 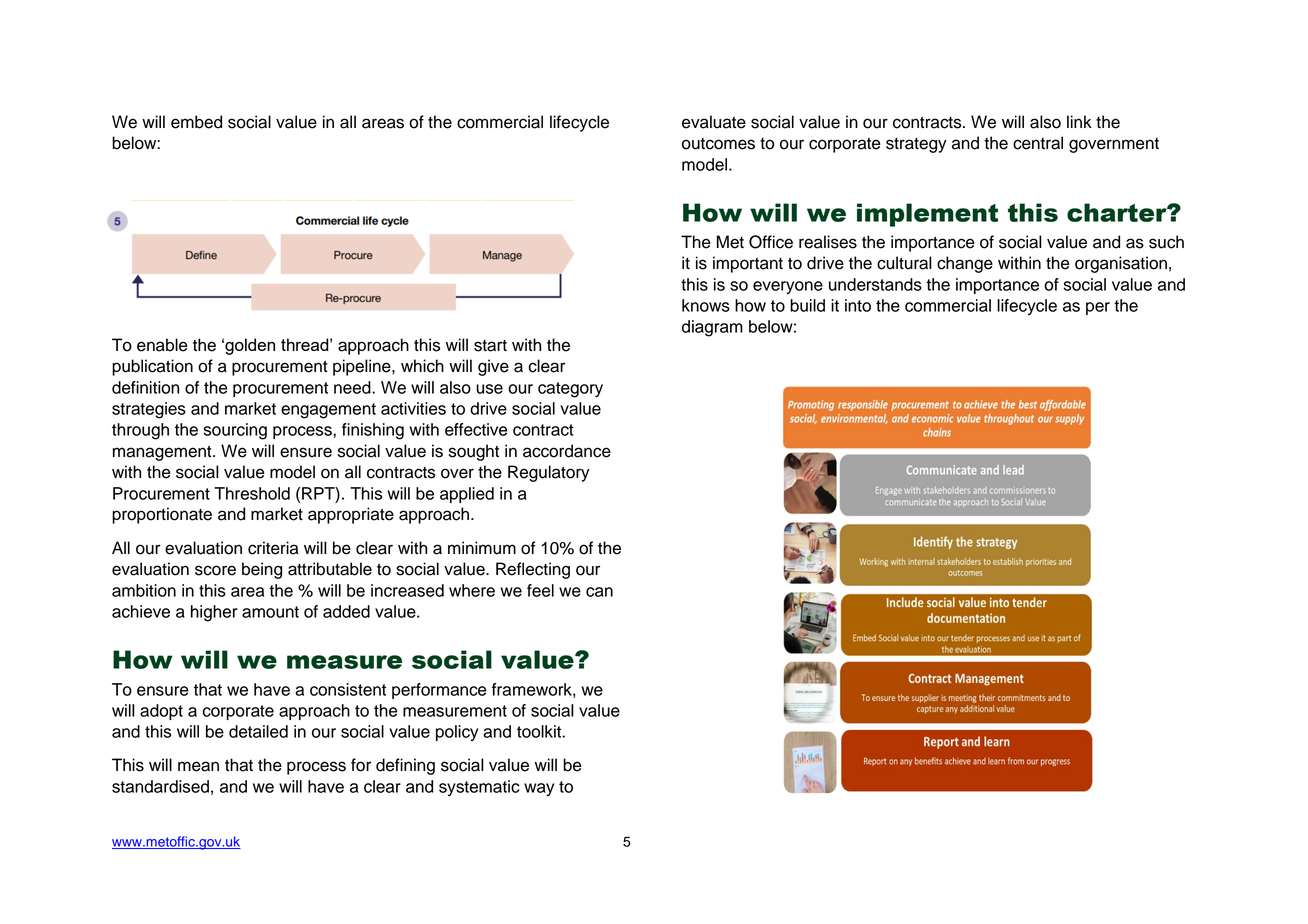 What do you see at coordinates (549, 473) in the screenshot?
I see `Regulatory` at bounding box center [549, 473].
